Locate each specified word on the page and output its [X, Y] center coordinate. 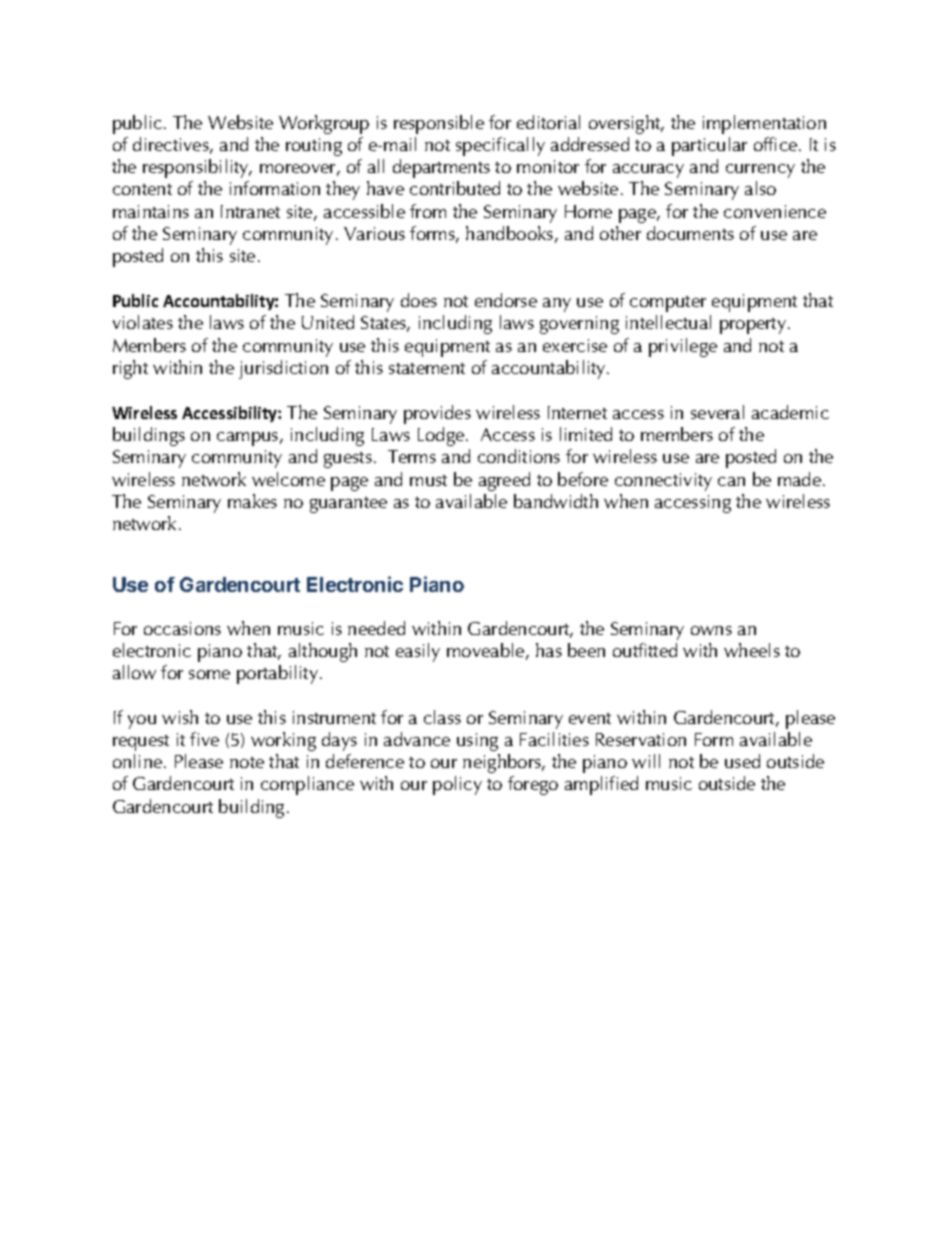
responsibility [197, 168]
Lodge [442, 436]
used [742, 761]
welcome [288, 479]
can [731, 481]
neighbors [503, 763]
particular [709, 146]
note [247, 762]
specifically [500, 146]
